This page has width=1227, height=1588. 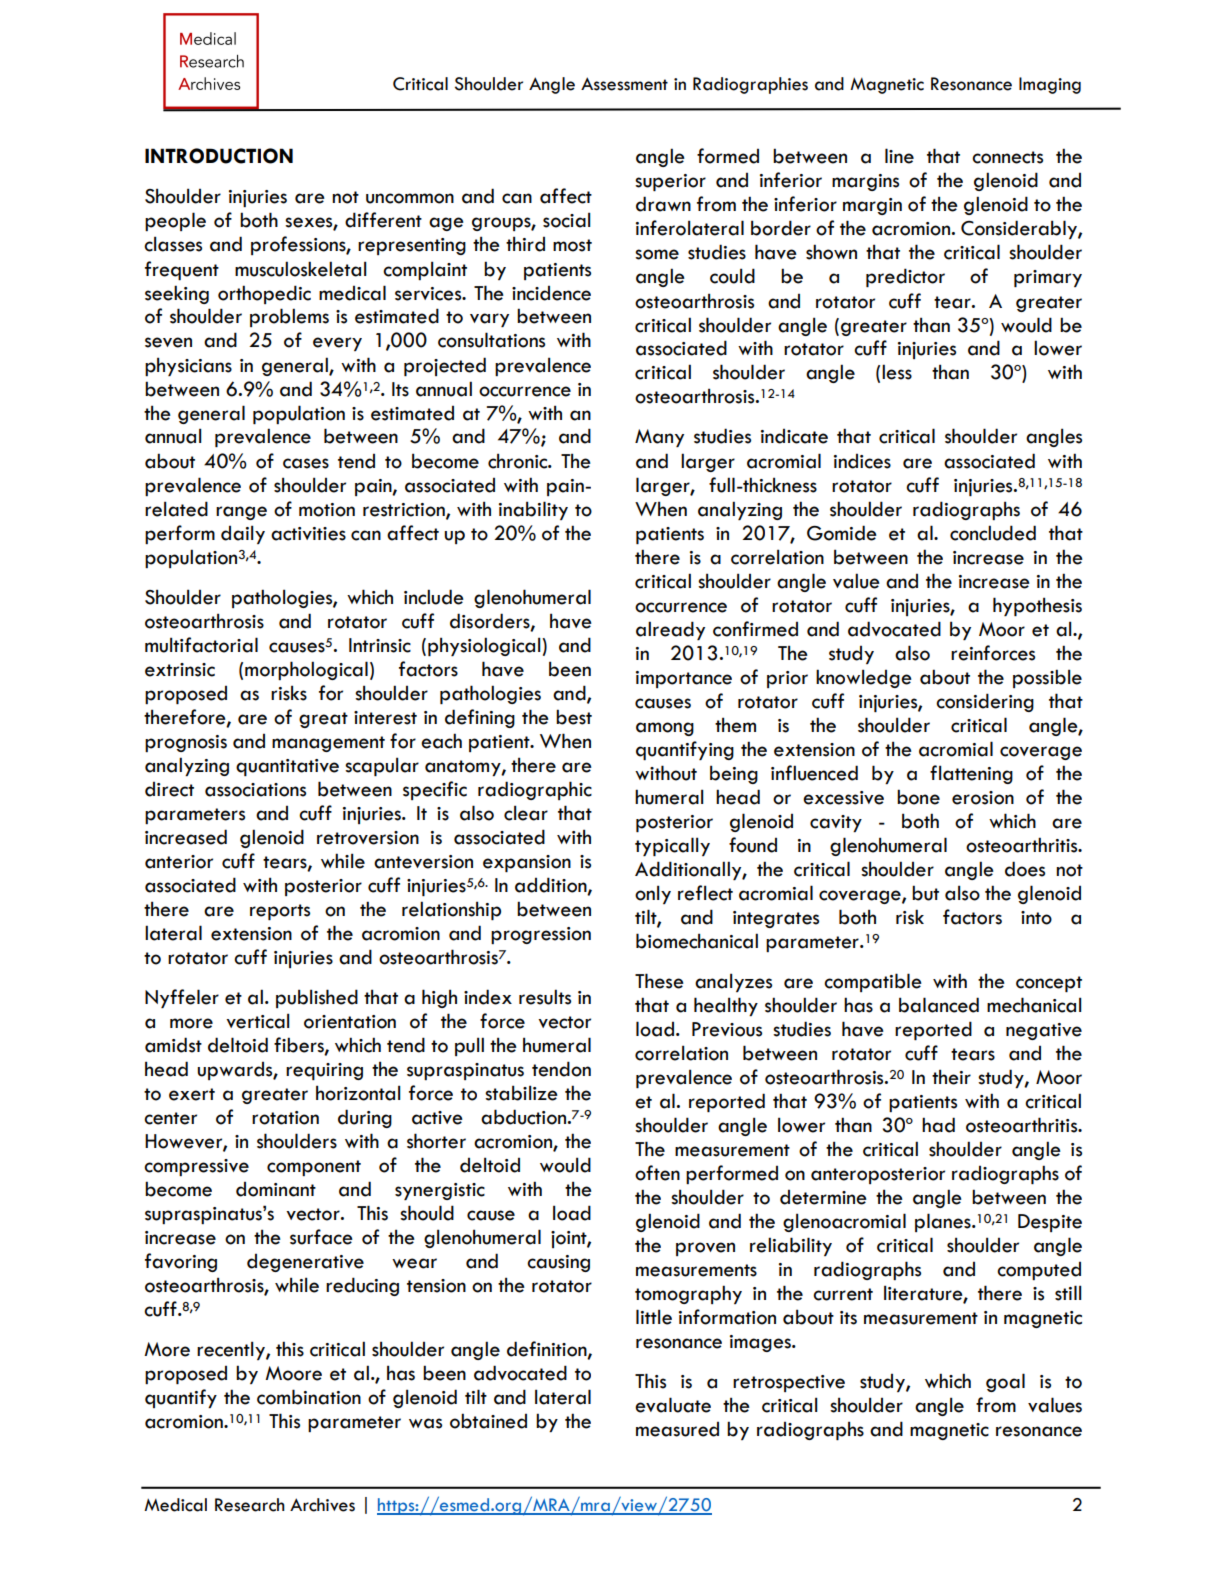 What do you see at coordinates (308, 534) in the page?
I see `activities` at bounding box center [308, 534].
